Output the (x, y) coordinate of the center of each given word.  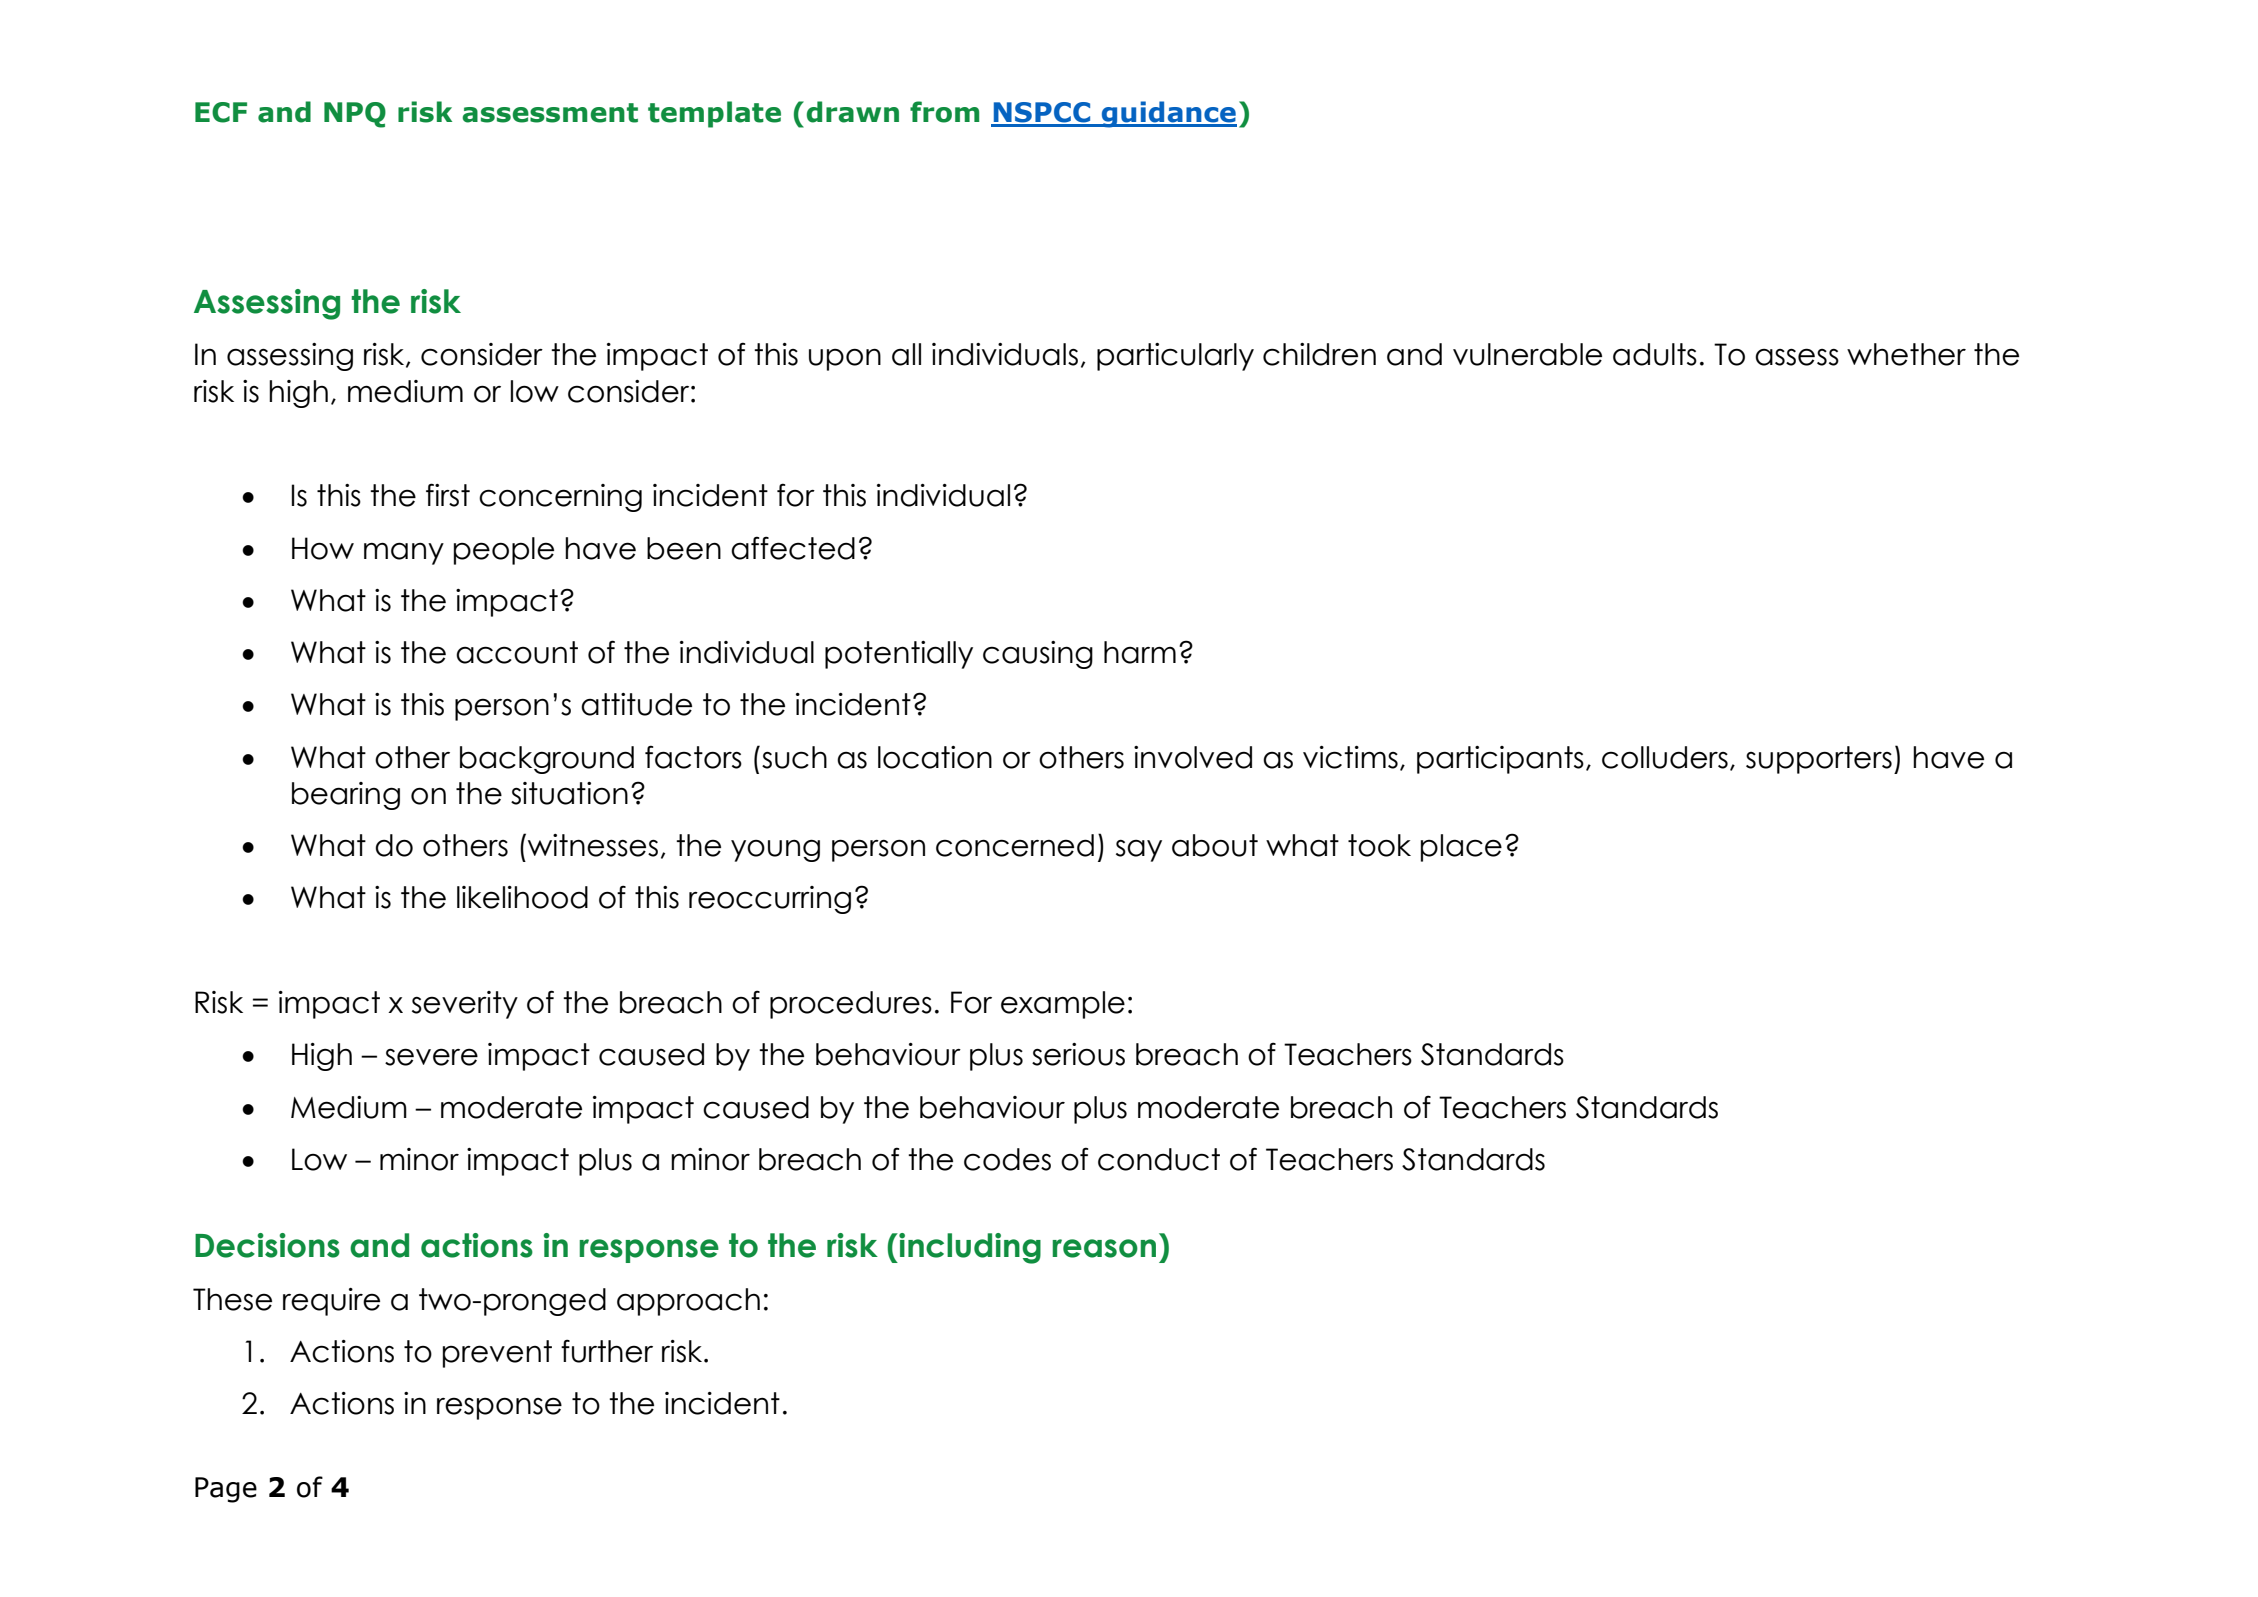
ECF (221, 112)
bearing (346, 796)
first (448, 495)
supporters (1819, 760)
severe (431, 1057)
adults (1655, 354)
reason (1104, 1248)
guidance (1168, 114)
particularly (1175, 357)
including (969, 1248)
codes (1007, 1159)
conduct (1159, 1159)
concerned (1015, 845)
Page (226, 1490)
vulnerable (1527, 354)
